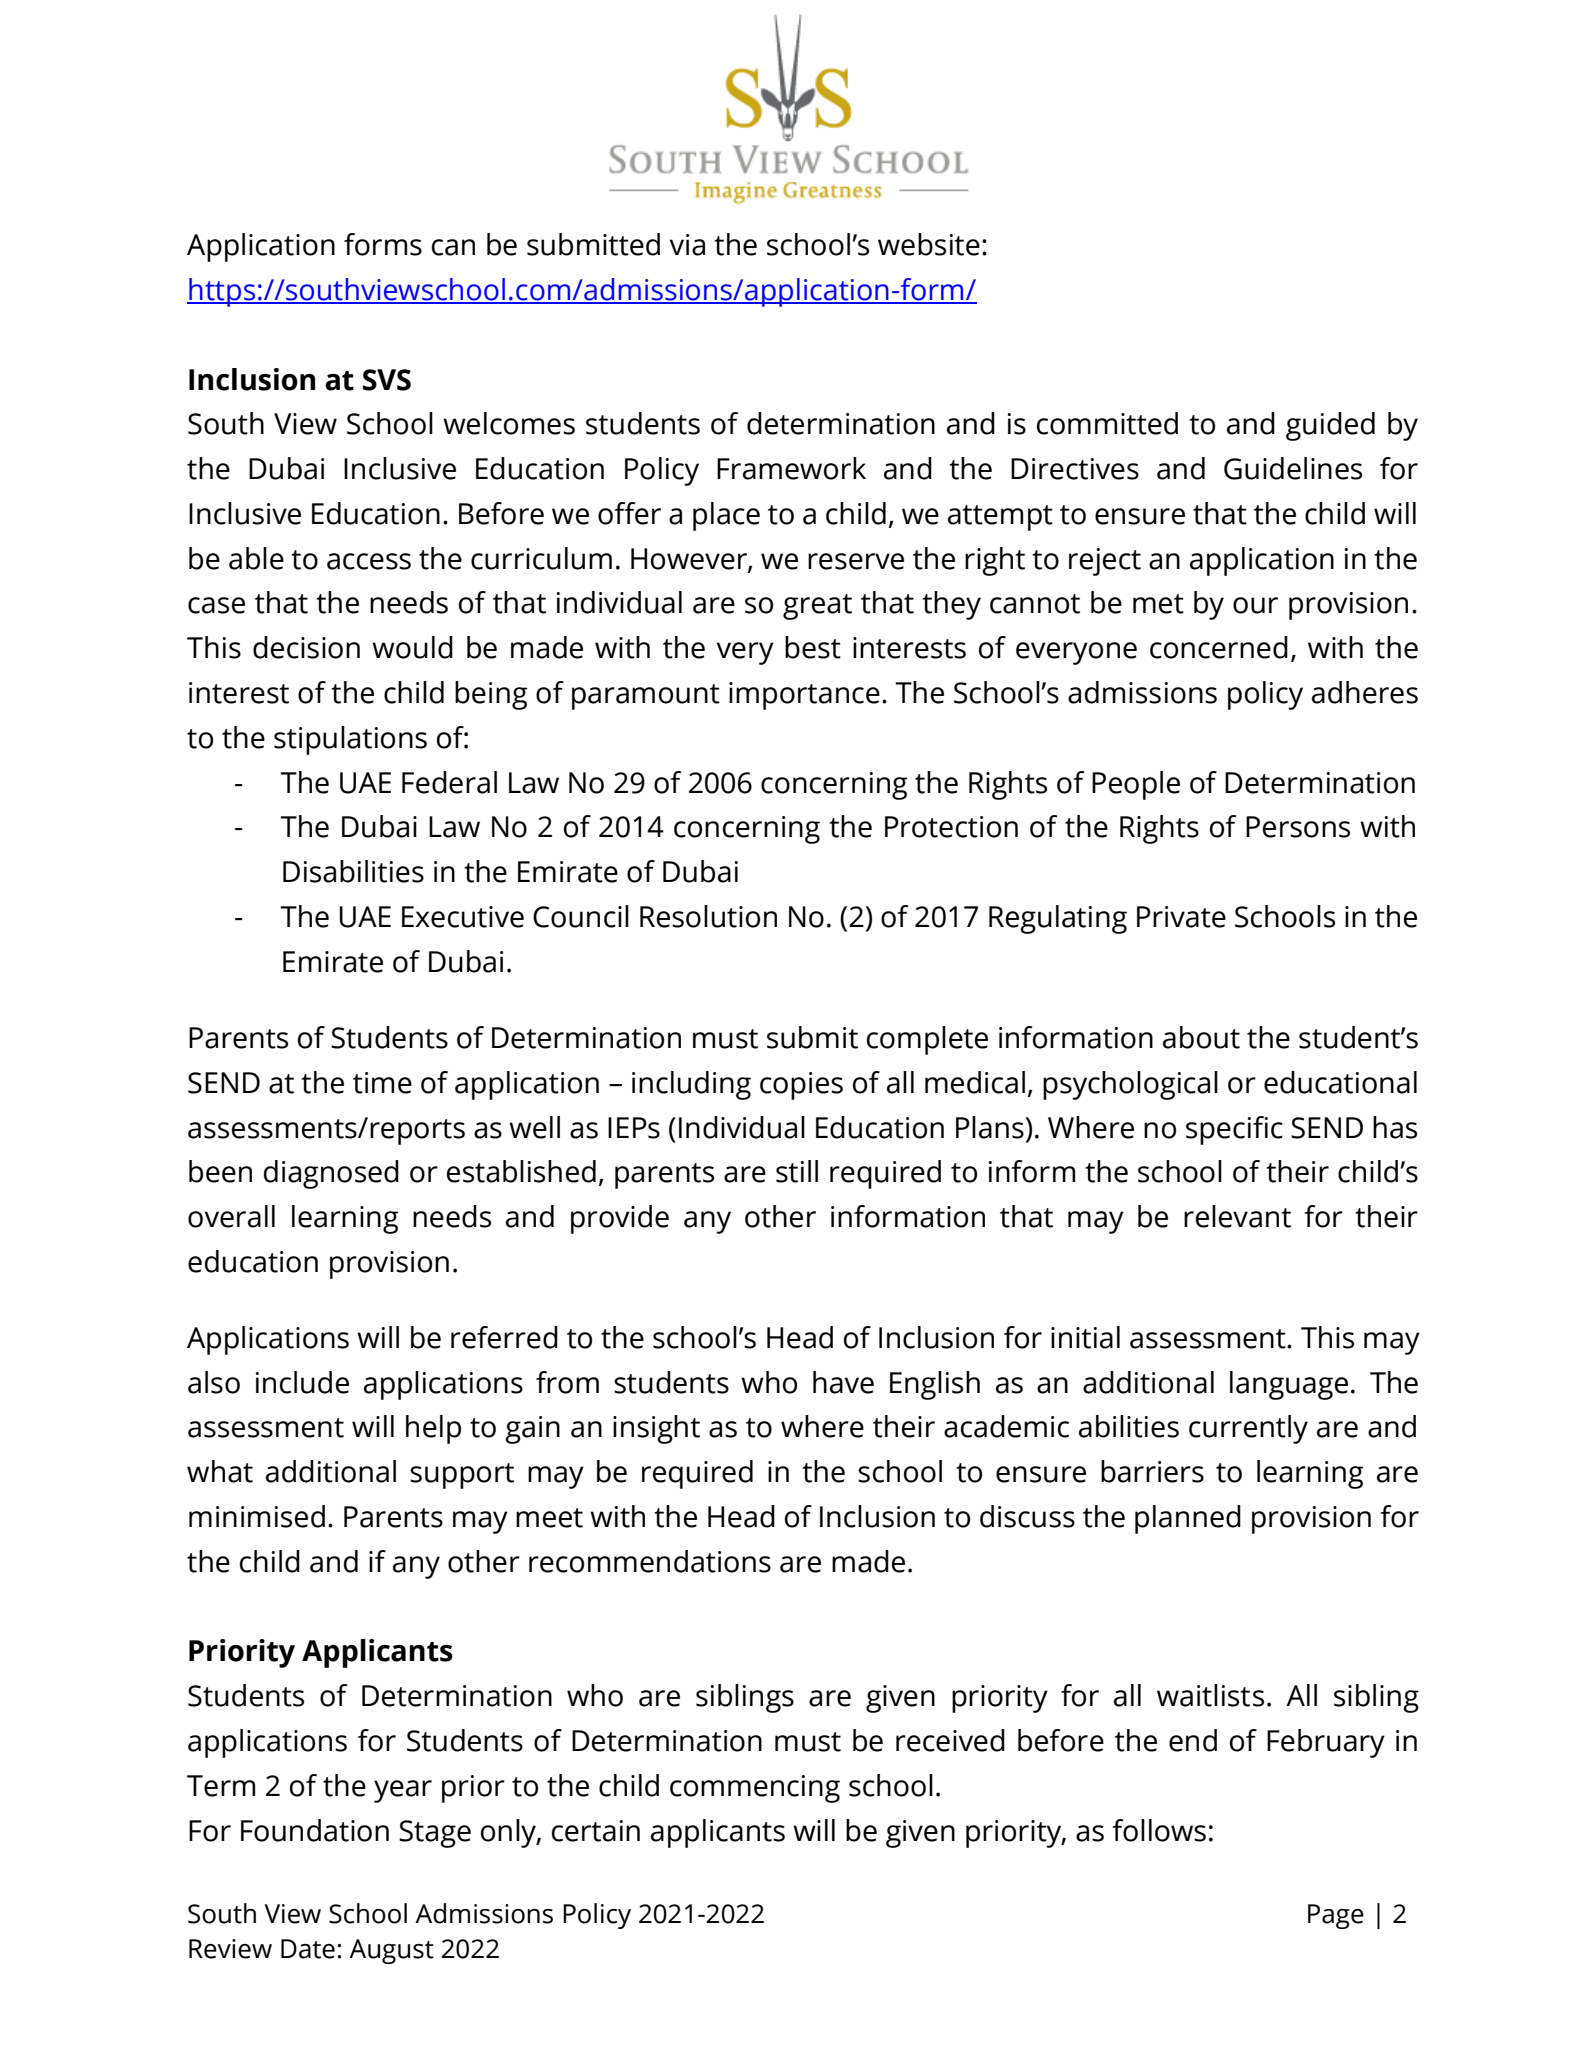 Image resolution: width=1591 pixels, height=2059 pixels. What do you see at coordinates (755, 1789) in the image?
I see `commencing` at bounding box center [755, 1789].
